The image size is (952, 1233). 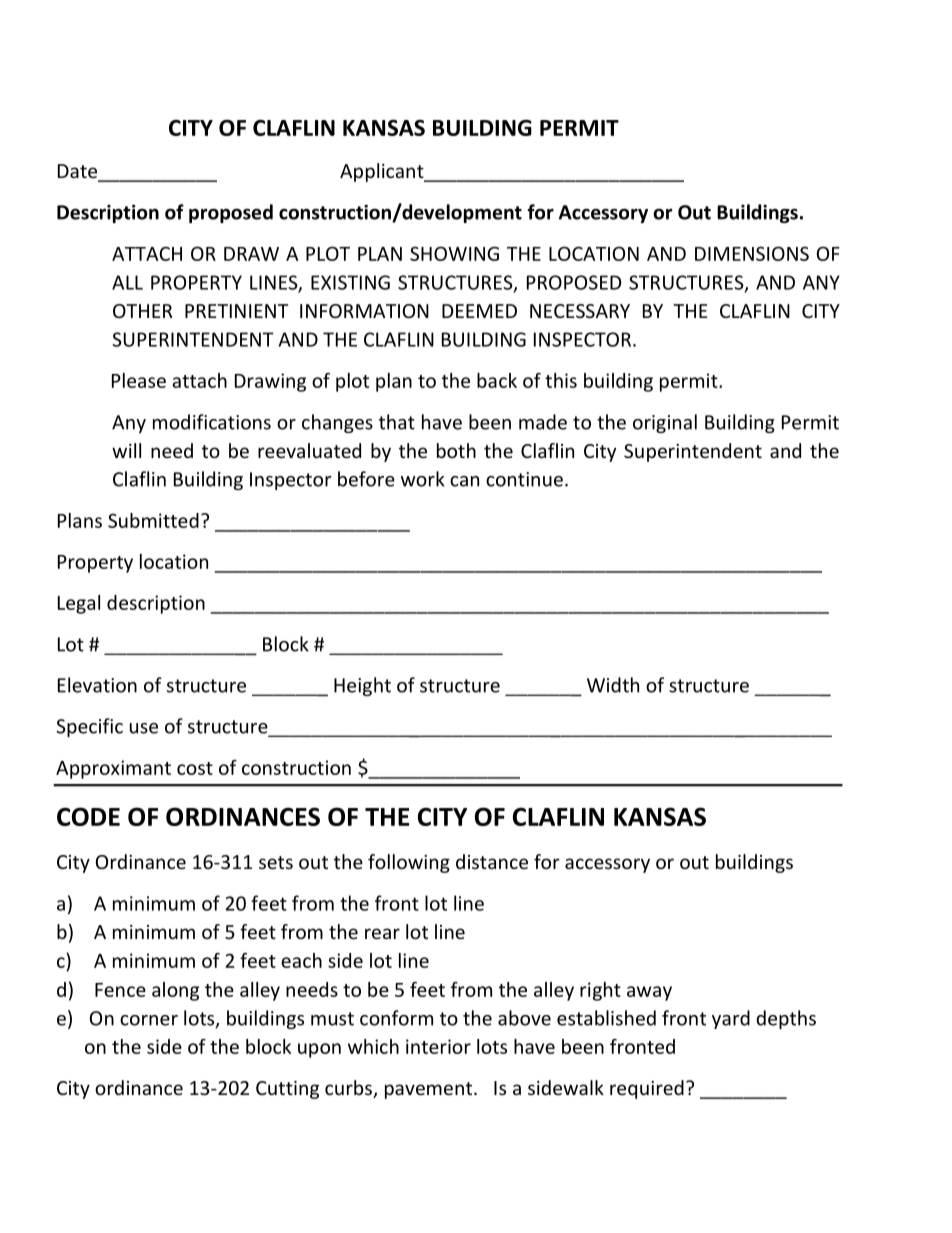 What do you see at coordinates (665, 423) in the page?
I see `original` at bounding box center [665, 423].
